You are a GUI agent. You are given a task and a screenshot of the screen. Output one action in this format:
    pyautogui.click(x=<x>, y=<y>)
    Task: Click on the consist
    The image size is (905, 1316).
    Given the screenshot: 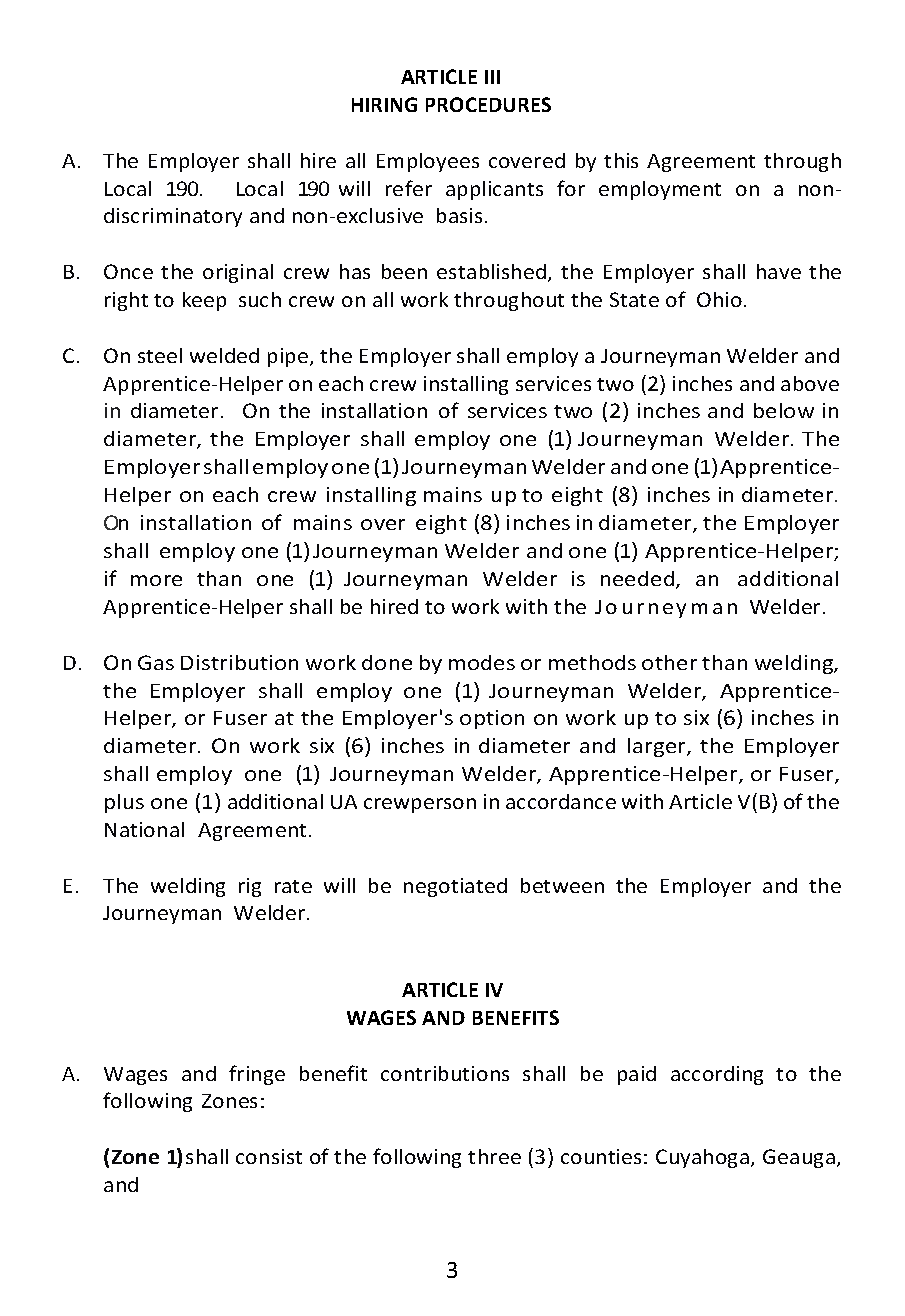 What is the action you would take?
    pyautogui.click(x=269, y=1156)
